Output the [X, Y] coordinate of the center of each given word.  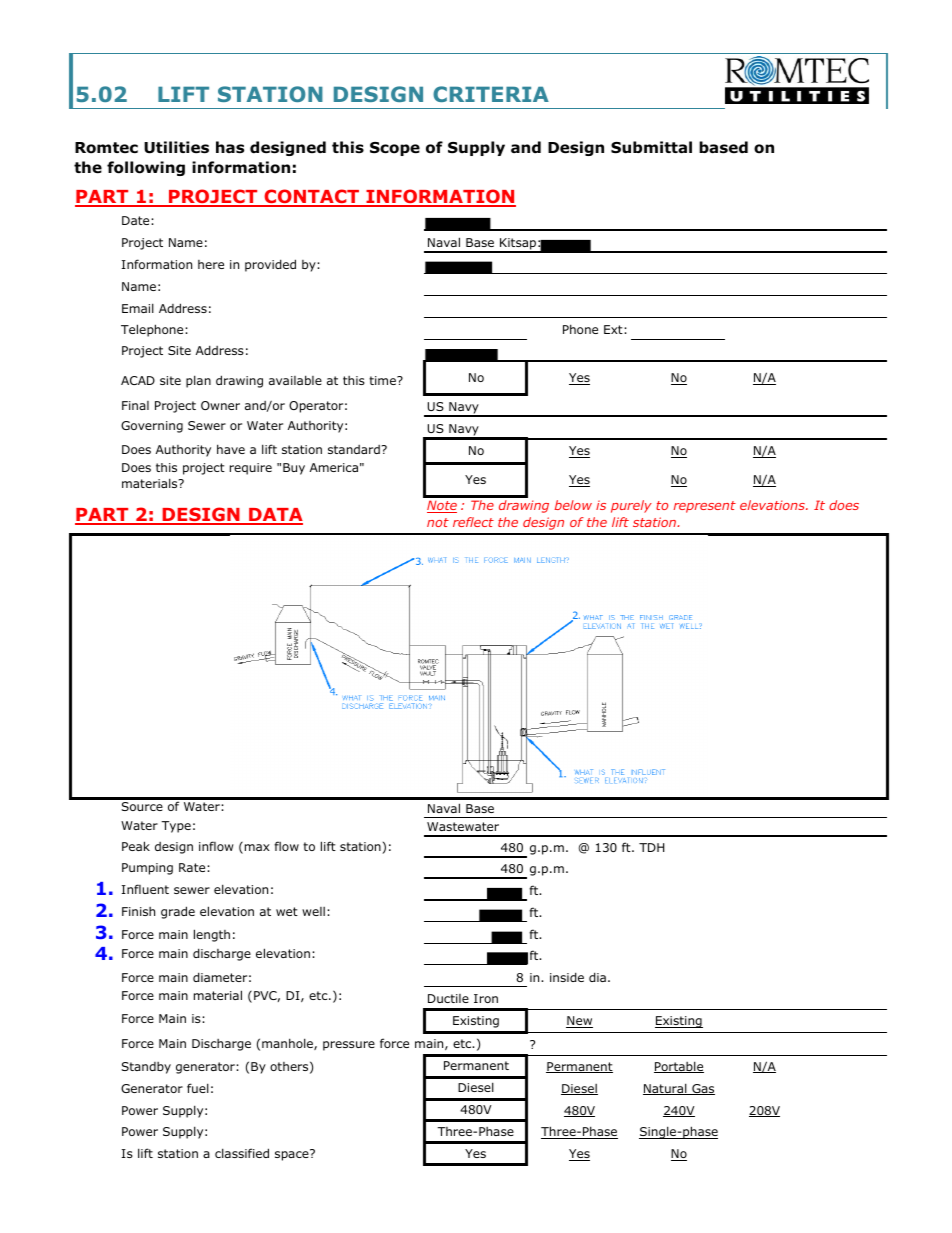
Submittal [651, 147]
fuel [198, 1088]
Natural [666, 1089]
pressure [349, 1046]
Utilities [176, 147]
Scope [395, 149]
